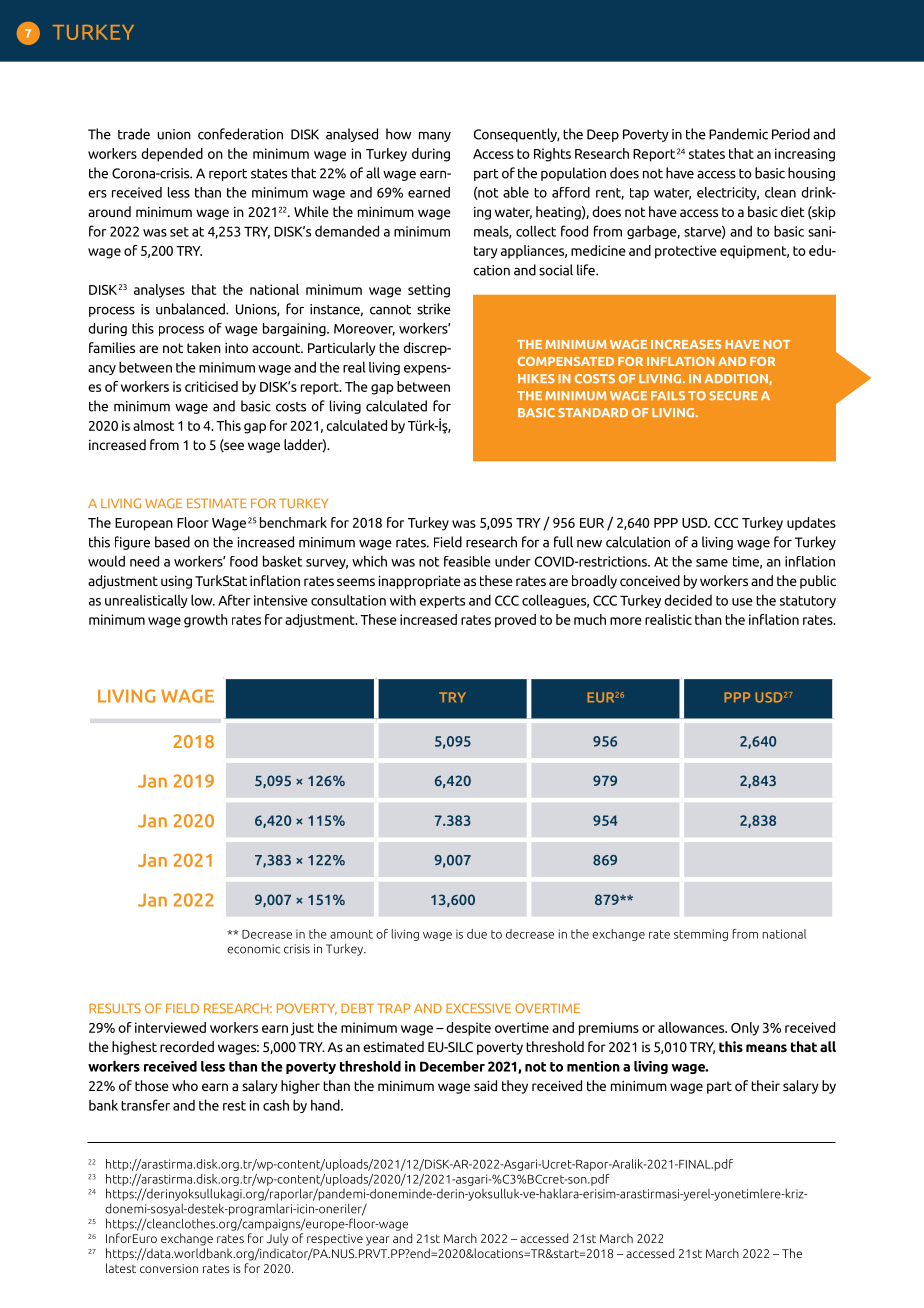  Describe the element at coordinates (153, 425) in the page. I see `almost` at that location.
